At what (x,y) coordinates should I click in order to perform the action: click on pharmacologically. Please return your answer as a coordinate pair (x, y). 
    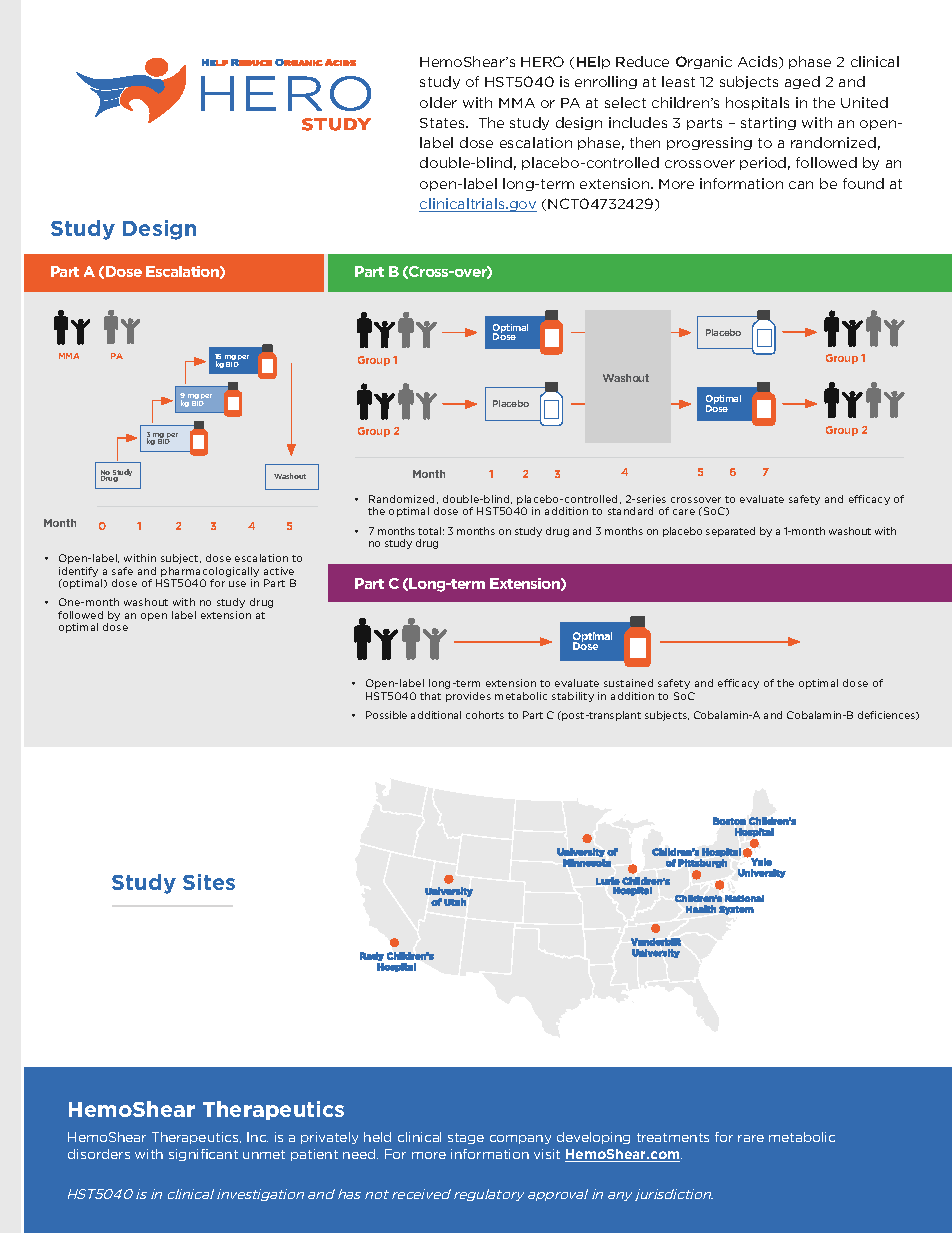
    Looking at the image, I should click on (210, 572).
